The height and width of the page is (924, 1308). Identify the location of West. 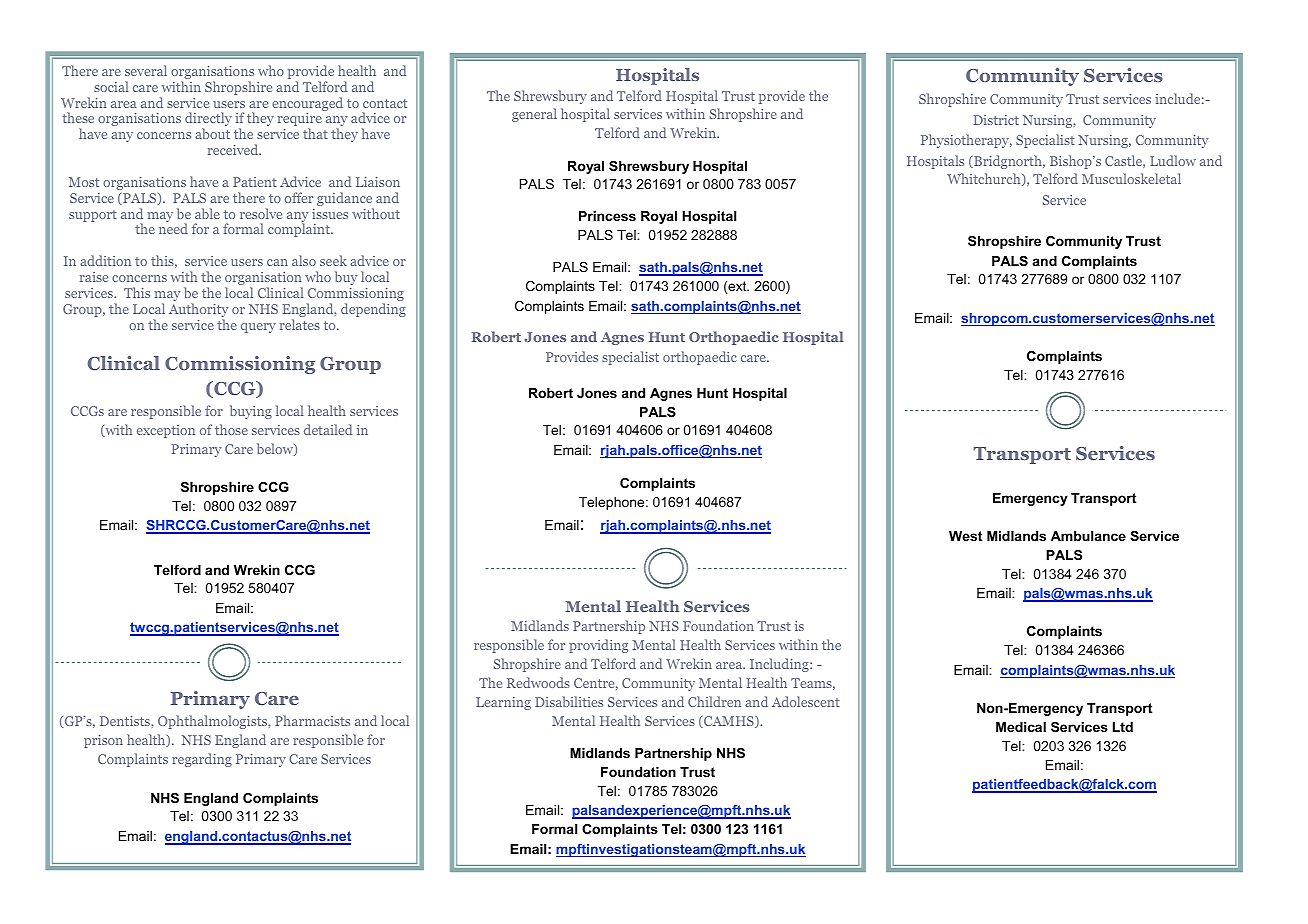
(965, 536).
